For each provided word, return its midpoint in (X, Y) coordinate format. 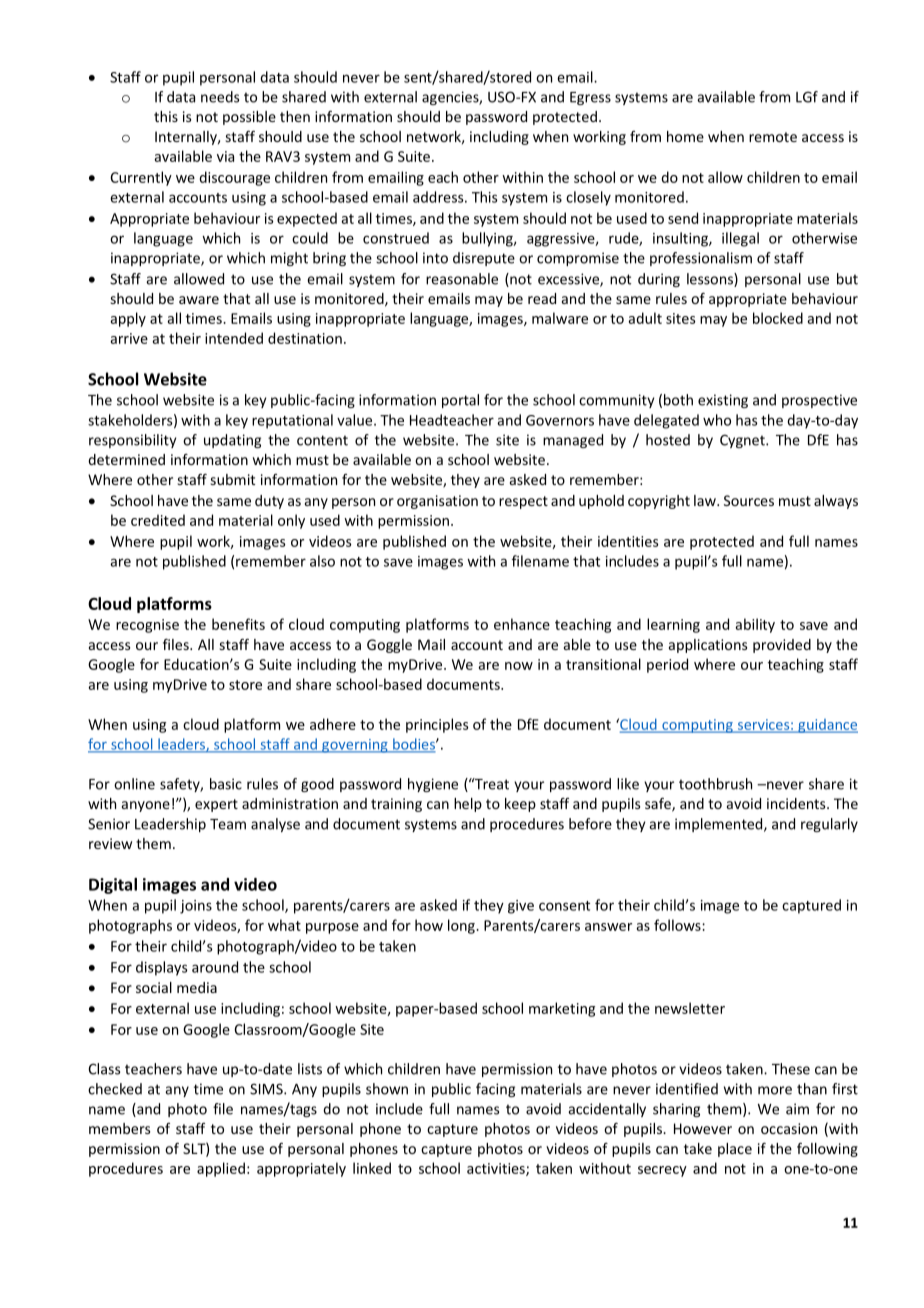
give (521, 907)
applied (221, 1169)
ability (755, 625)
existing (723, 401)
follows (678, 925)
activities (497, 1169)
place (735, 1150)
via (225, 156)
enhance (522, 624)
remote (773, 137)
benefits (238, 624)
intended (234, 338)
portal (460, 401)
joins (196, 907)
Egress (590, 98)
